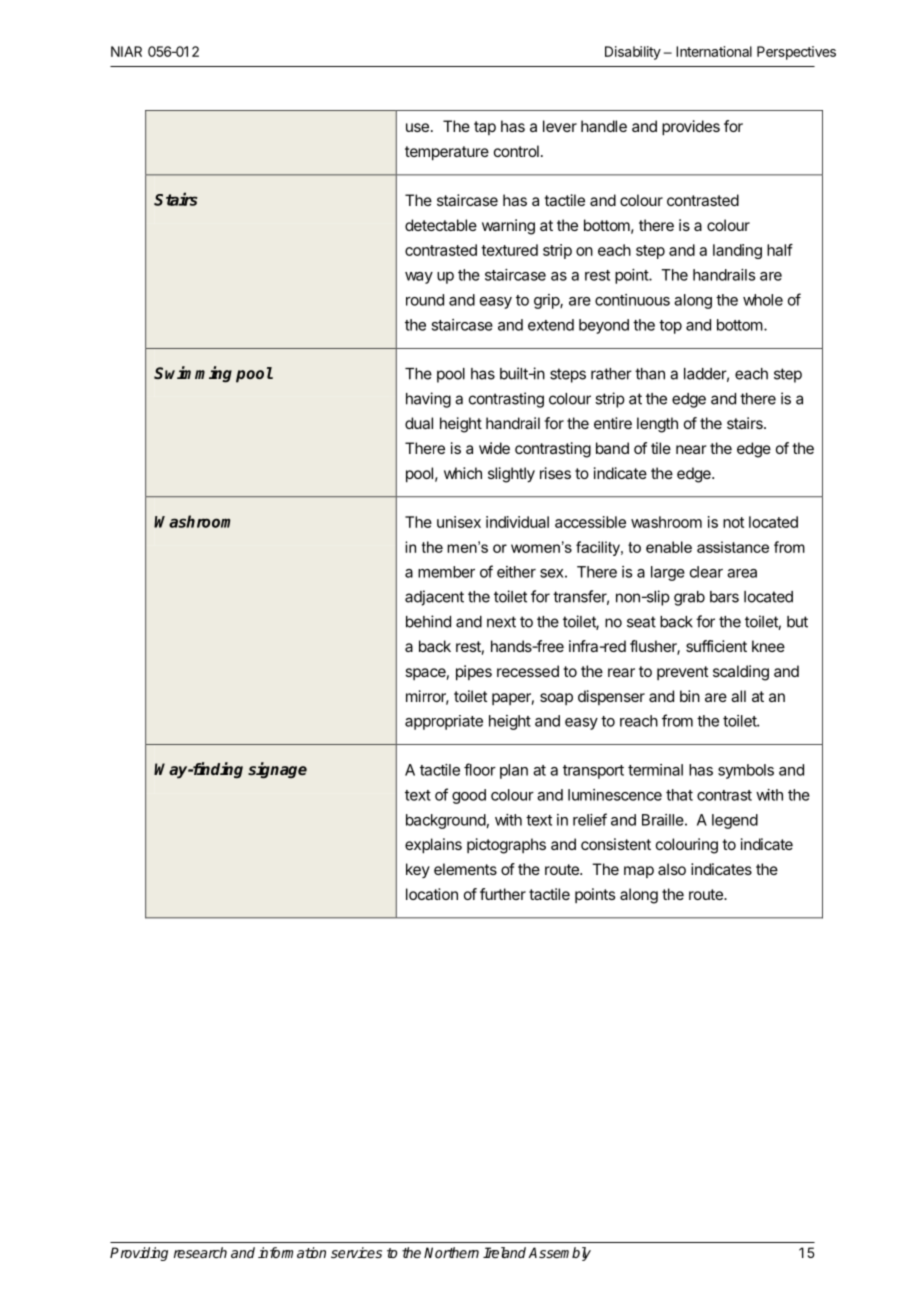  What do you see at coordinates (451, 1252) in the image?
I see `Northern` at bounding box center [451, 1252].
